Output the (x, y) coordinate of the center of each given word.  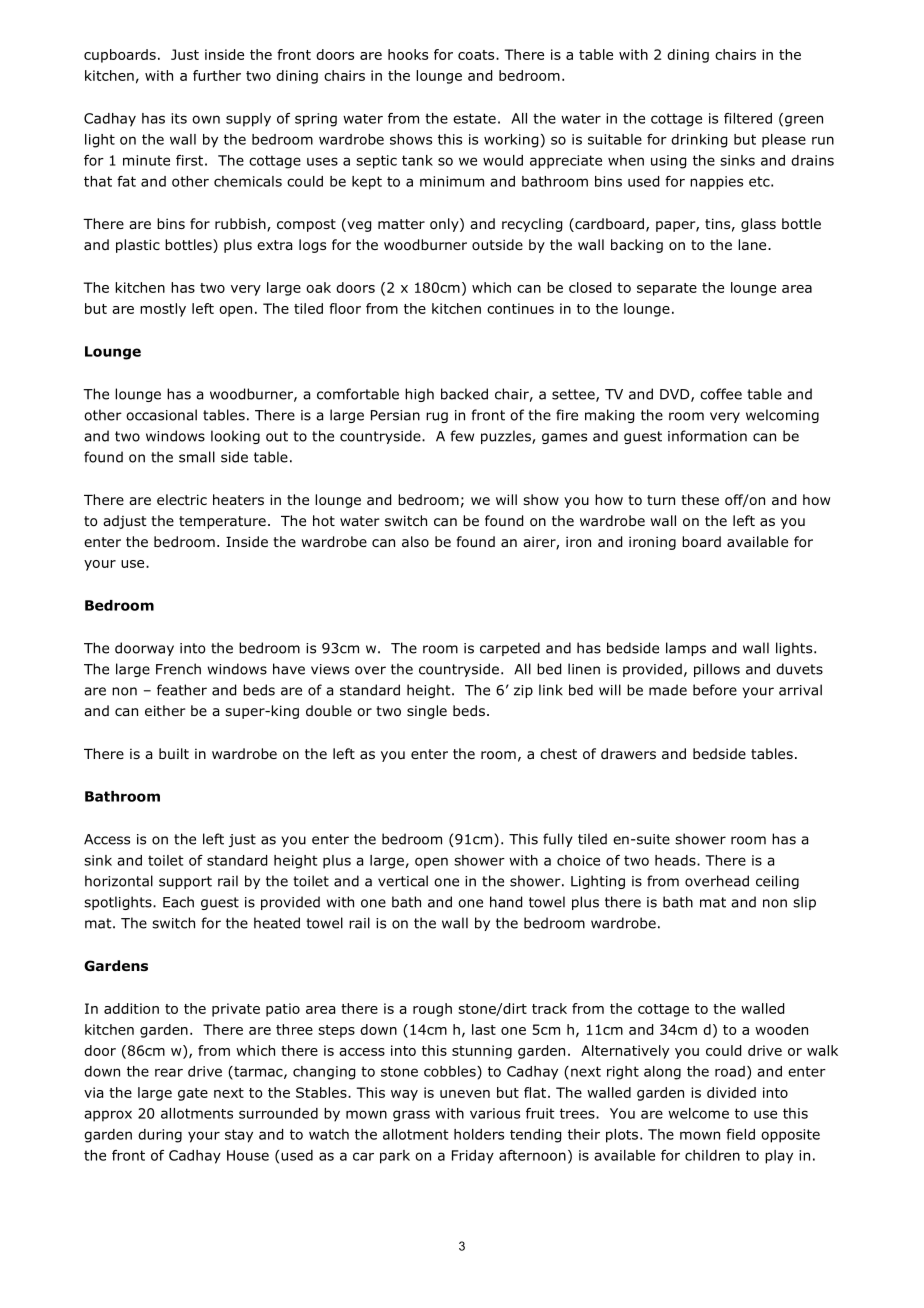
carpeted (510, 649)
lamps (686, 649)
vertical (403, 881)
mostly (163, 310)
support (185, 882)
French (178, 669)
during (160, 1136)
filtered (748, 118)
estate (474, 118)
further (217, 75)
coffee (721, 394)
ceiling (777, 882)
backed (464, 394)
